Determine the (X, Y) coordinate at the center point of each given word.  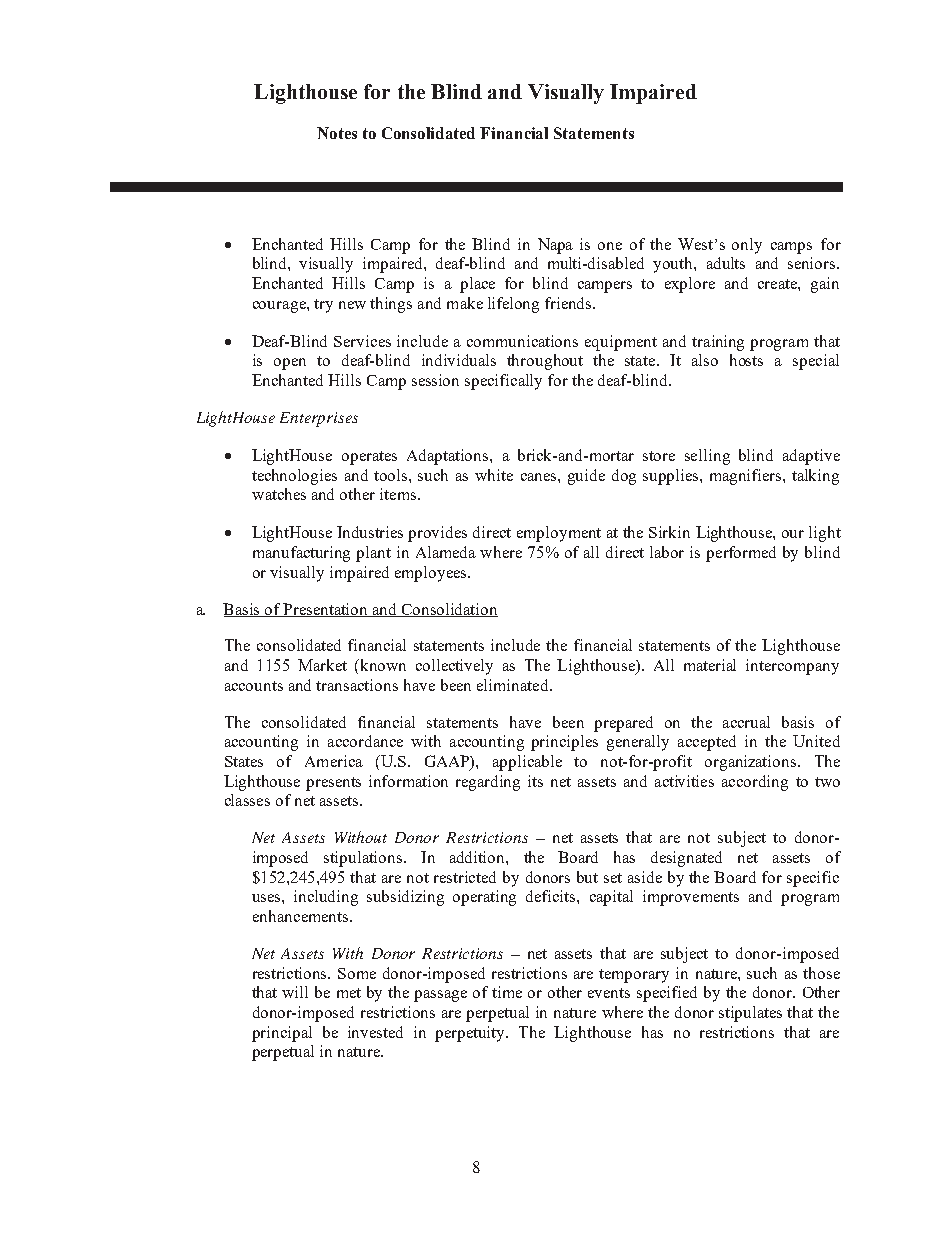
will (295, 992)
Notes (337, 133)
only (747, 246)
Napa (555, 246)
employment (559, 534)
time (507, 992)
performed (741, 554)
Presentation (326, 610)
